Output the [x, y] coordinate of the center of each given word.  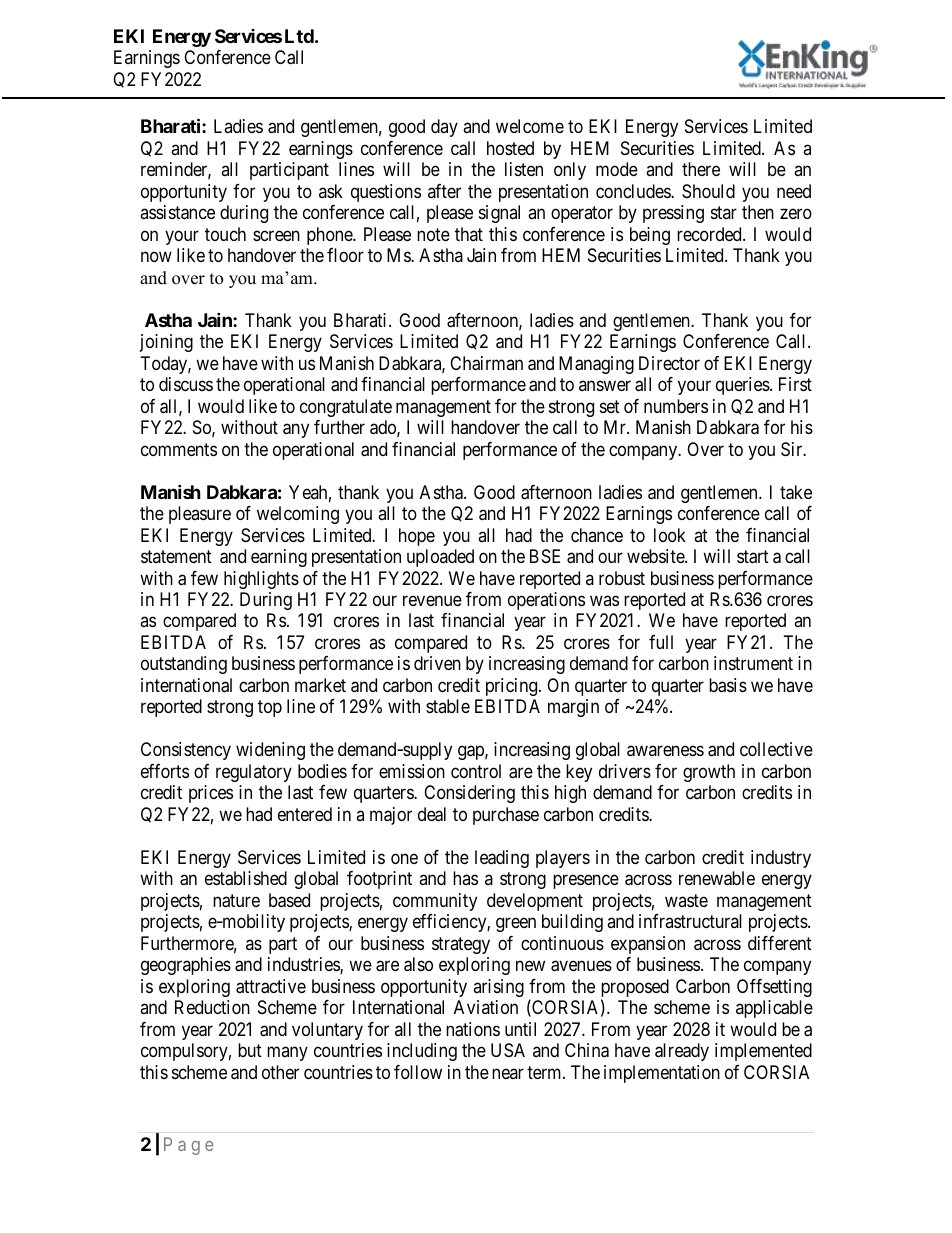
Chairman [486, 363]
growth [709, 773]
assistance [177, 212]
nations [473, 1029]
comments [179, 449]
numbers [676, 406]
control [476, 771]
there [701, 169]
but [250, 1050]
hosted [510, 148]
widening [270, 751]
